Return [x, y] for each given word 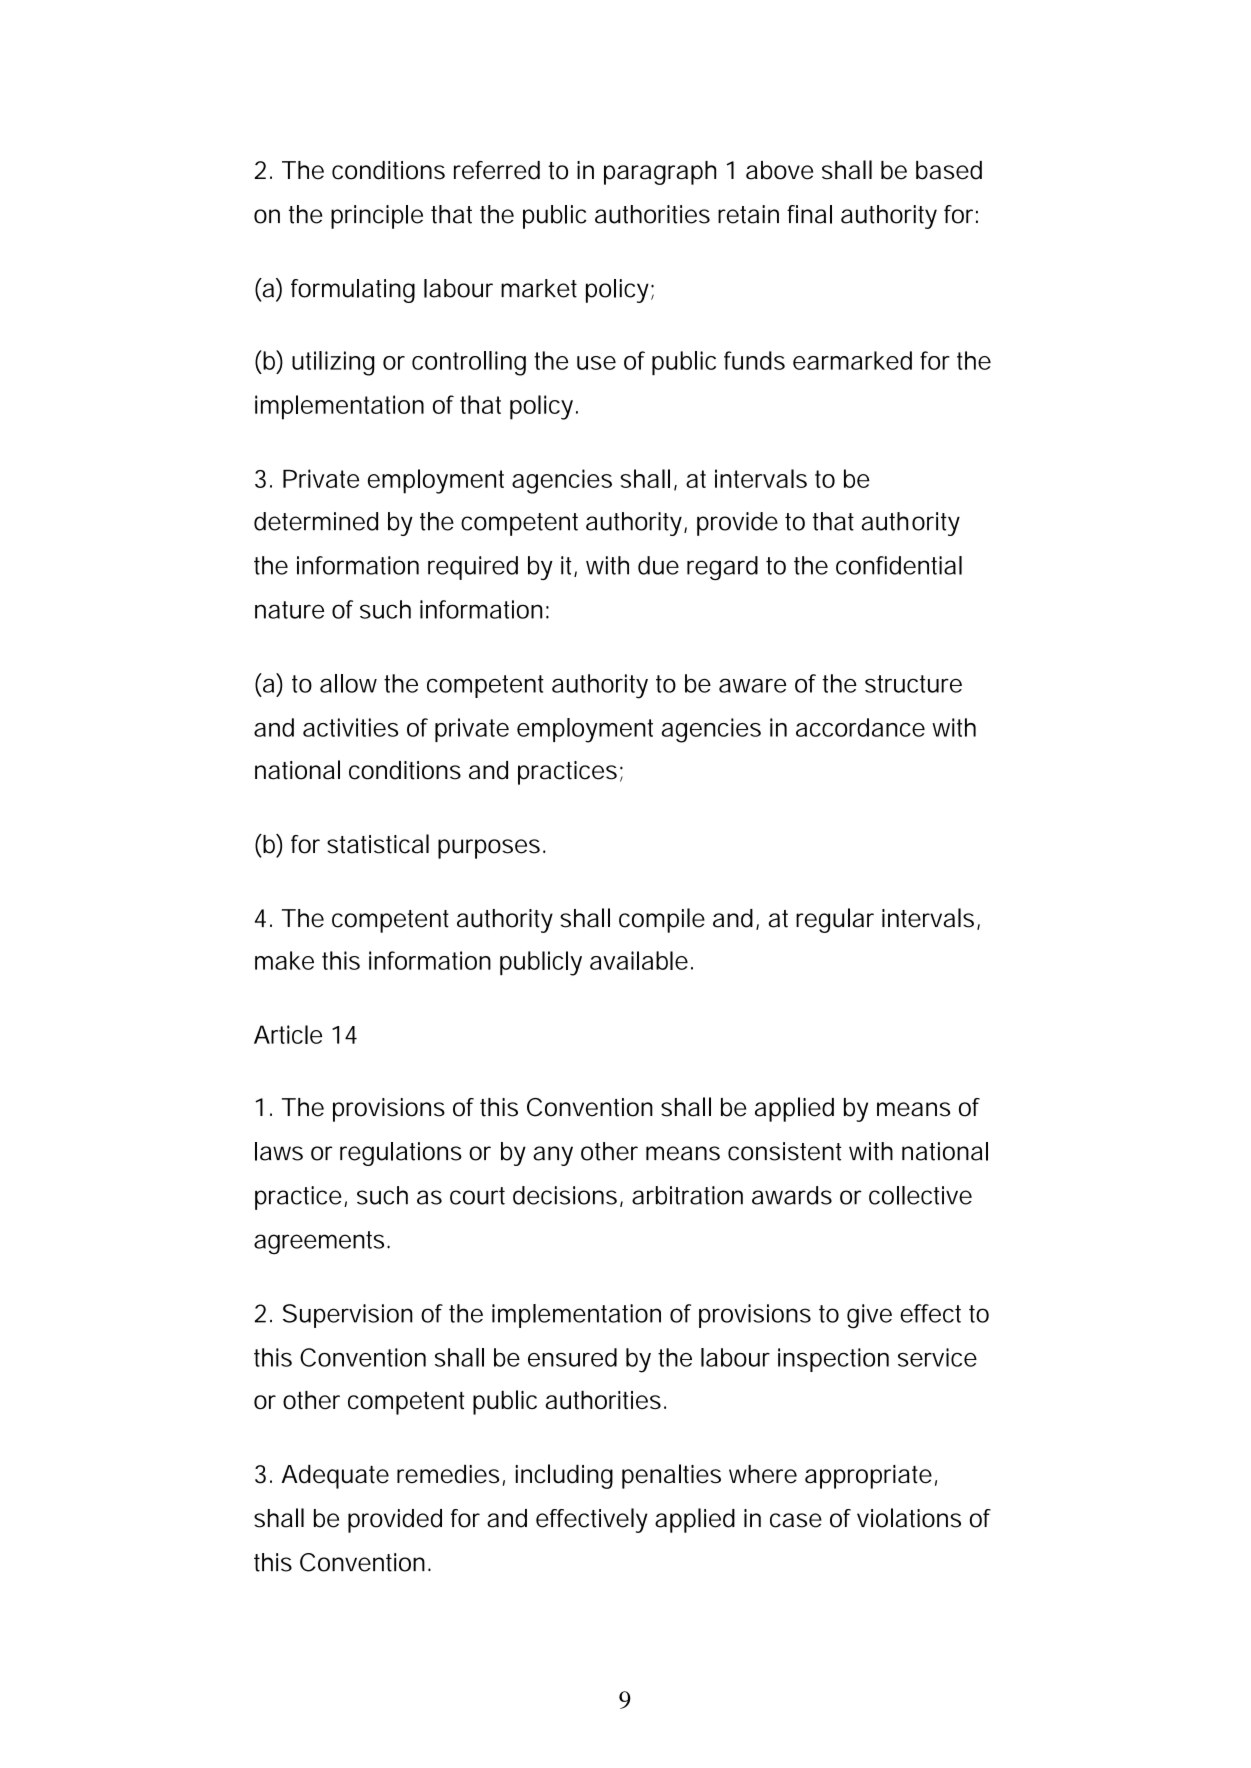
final [809, 214]
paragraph [660, 173]
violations [909, 1518]
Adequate [335, 1477]
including [564, 1476]
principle [377, 217]
